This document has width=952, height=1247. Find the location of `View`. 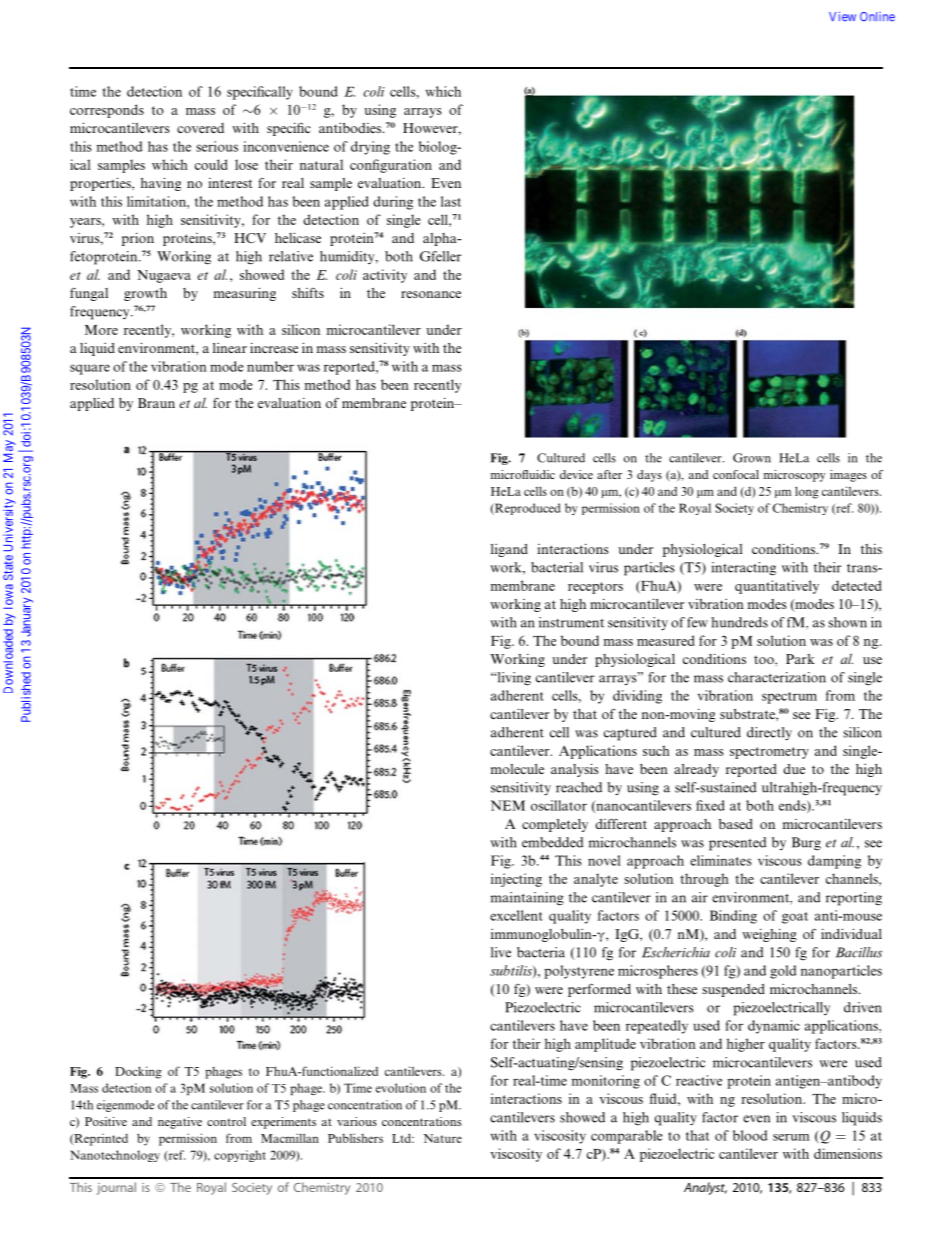

View is located at coordinates (842, 17).
